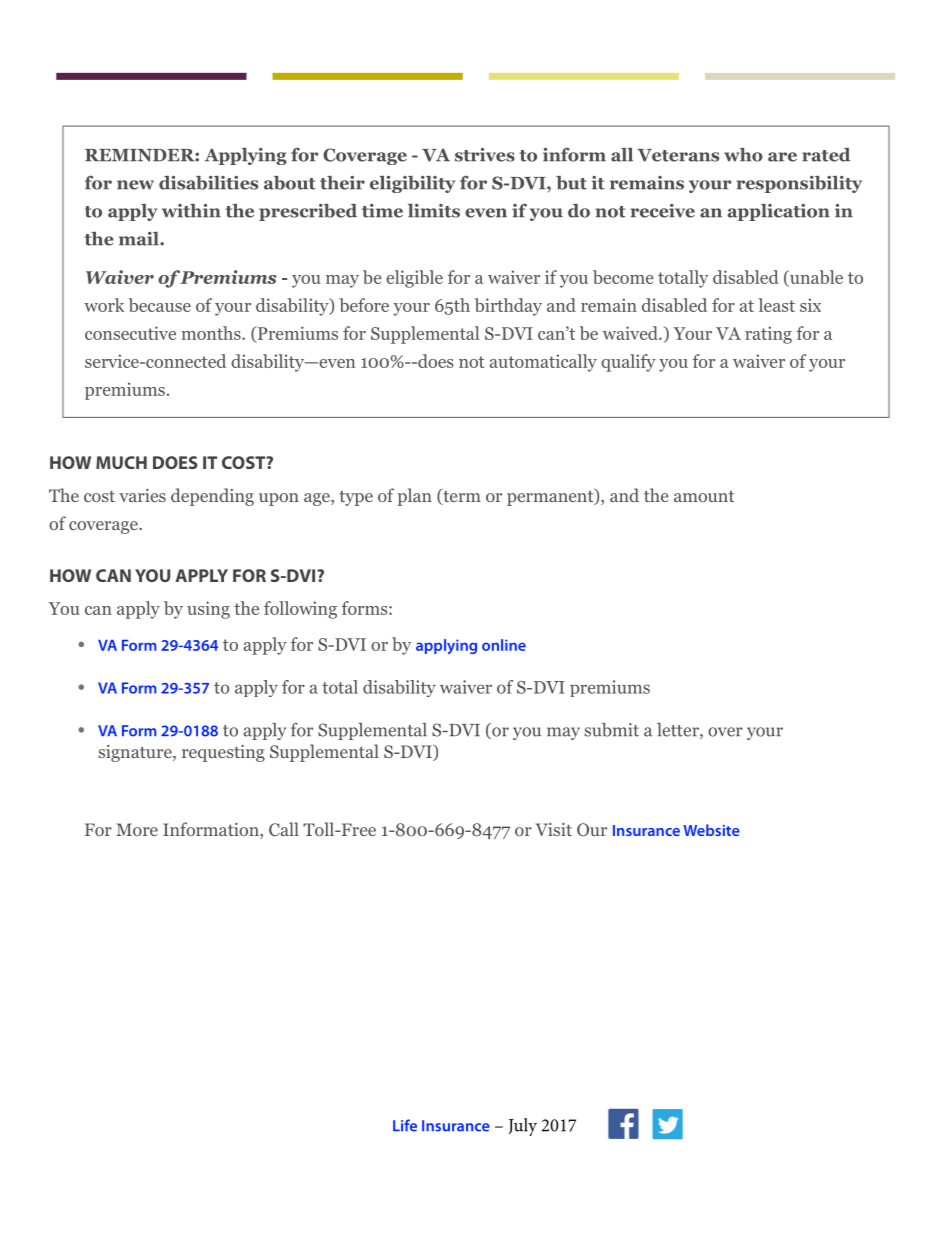  What do you see at coordinates (768, 335) in the screenshot?
I see `rating` at bounding box center [768, 335].
